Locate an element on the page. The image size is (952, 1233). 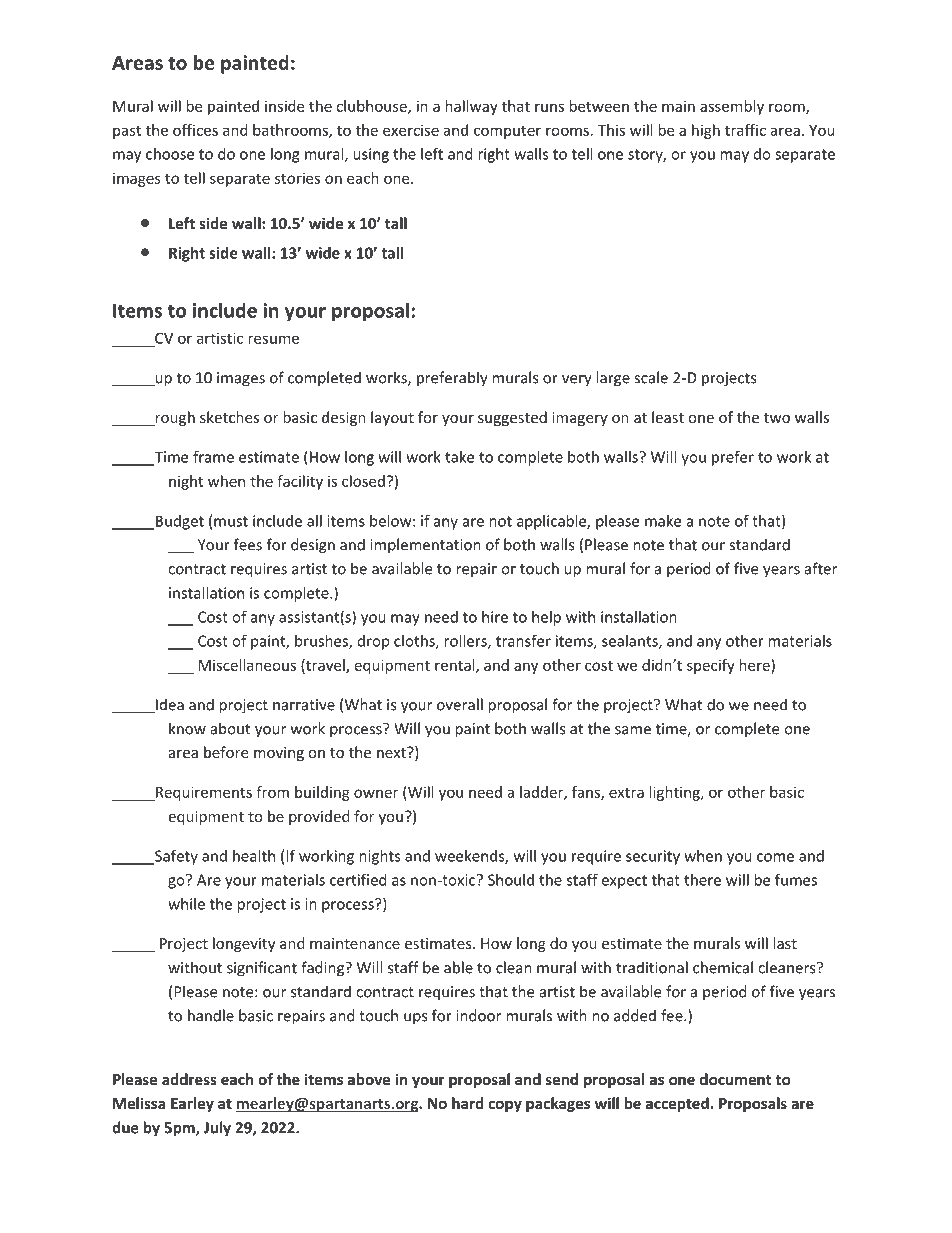
traffic is located at coordinates (745, 130).
